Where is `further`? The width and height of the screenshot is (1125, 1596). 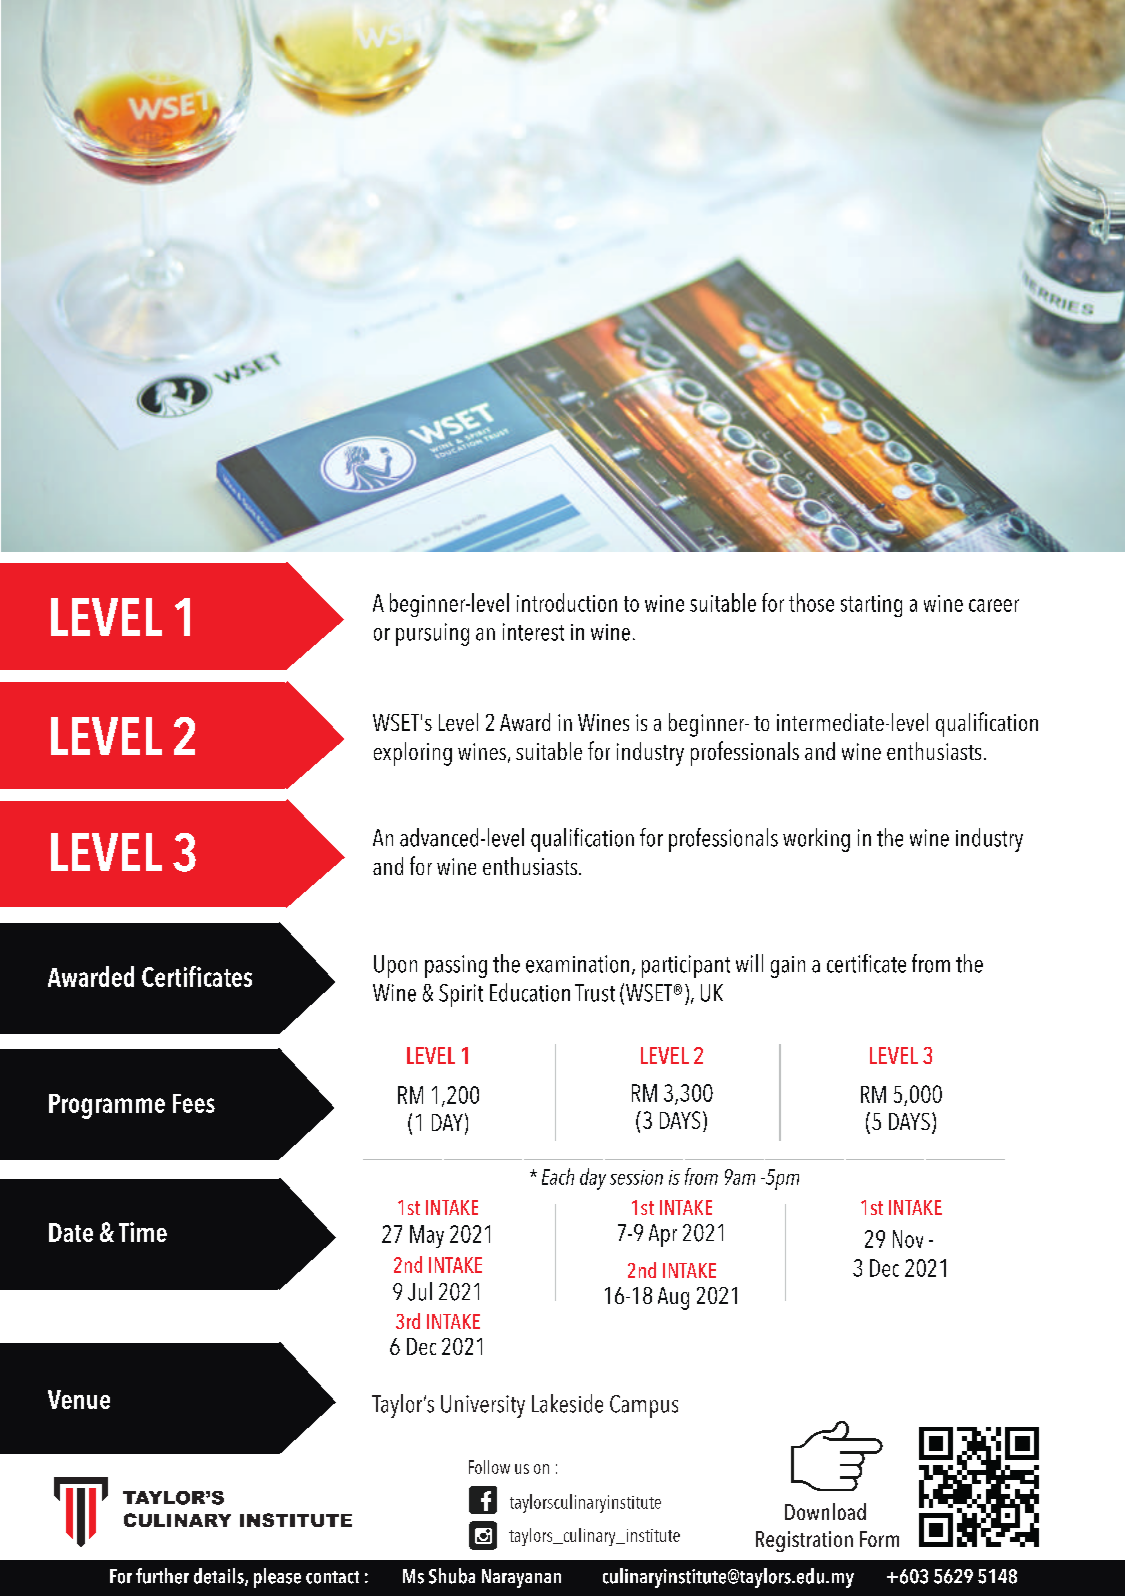 further is located at coordinates (162, 1576).
